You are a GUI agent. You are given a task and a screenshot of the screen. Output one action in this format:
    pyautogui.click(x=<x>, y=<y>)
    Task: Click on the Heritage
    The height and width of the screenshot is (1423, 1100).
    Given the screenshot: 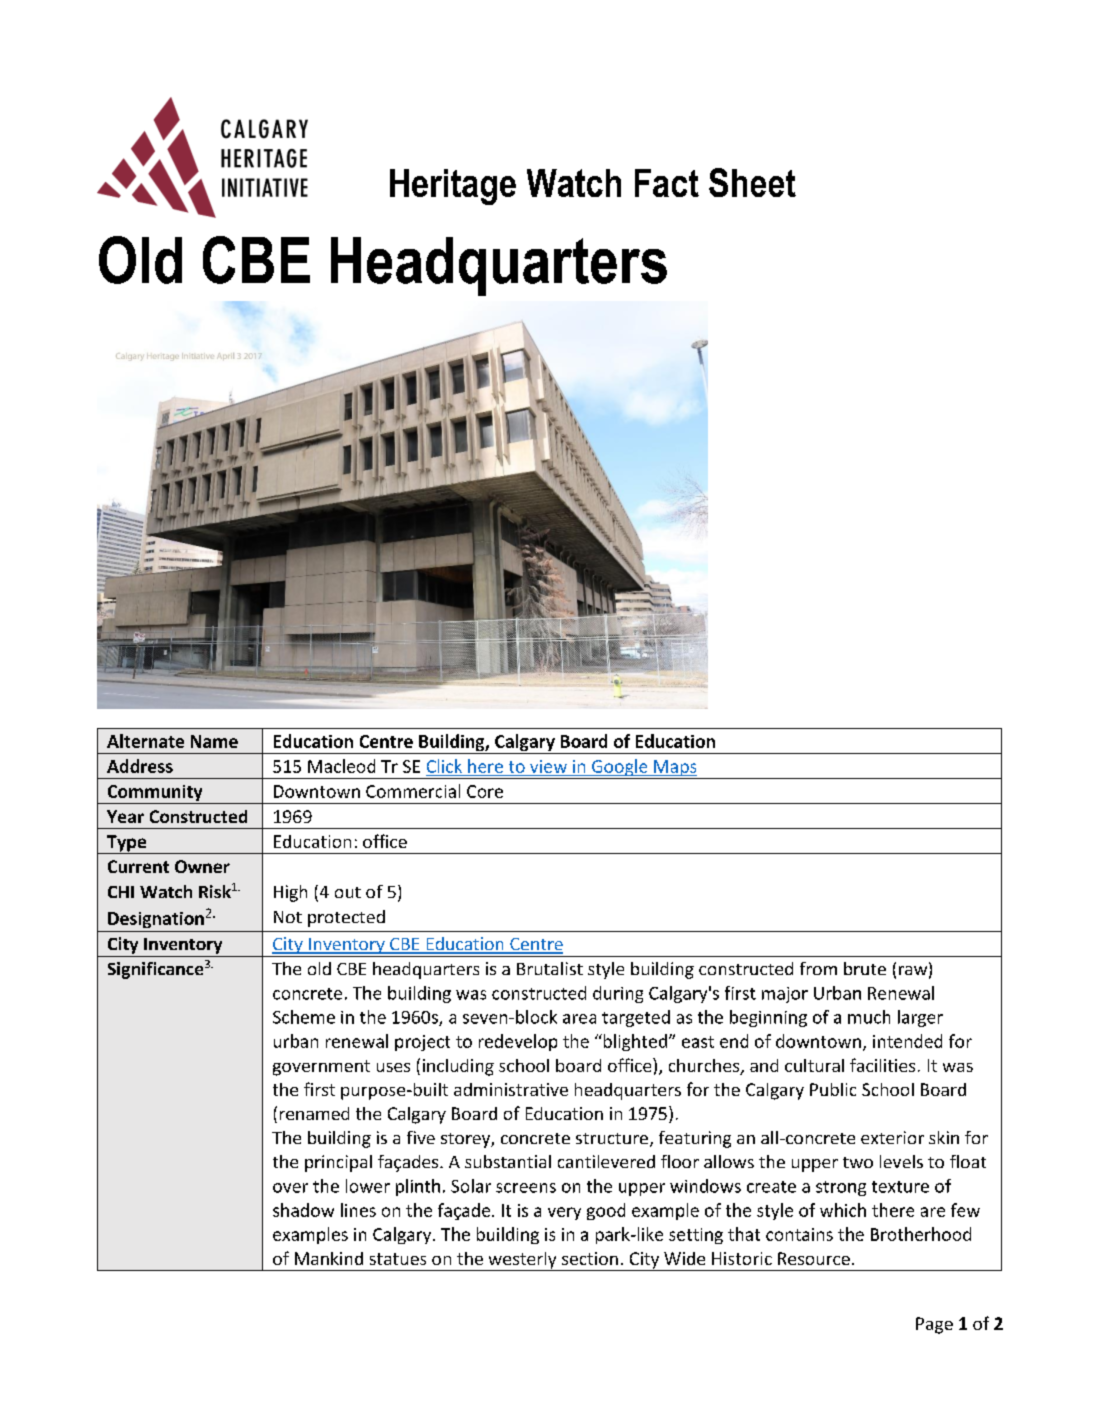 What is the action you would take?
    pyautogui.click(x=453, y=187)
